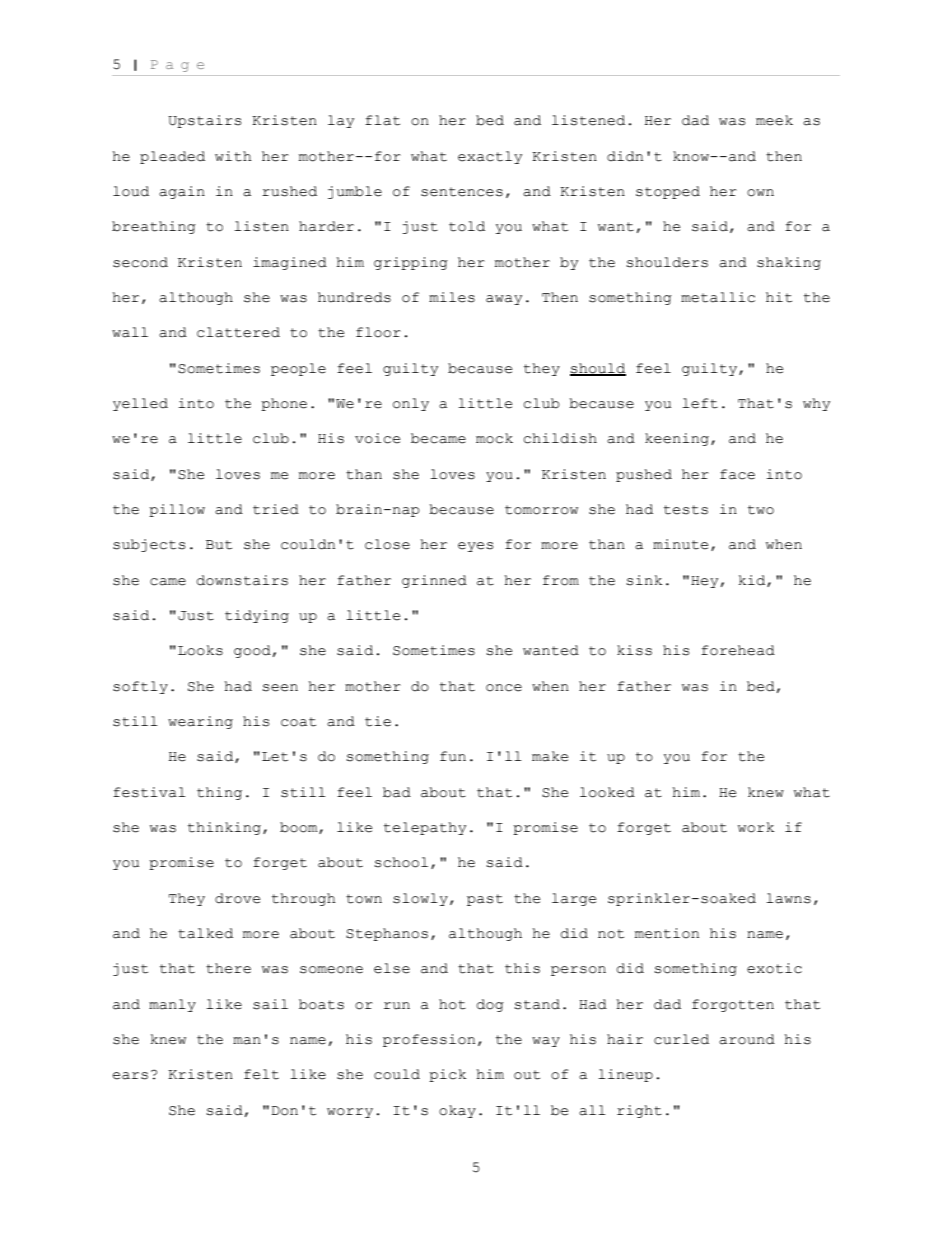 This screenshot has width=952, height=1233. Describe the element at coordinates (434, 581) in the screenshot. I see `grinned` at that location.
